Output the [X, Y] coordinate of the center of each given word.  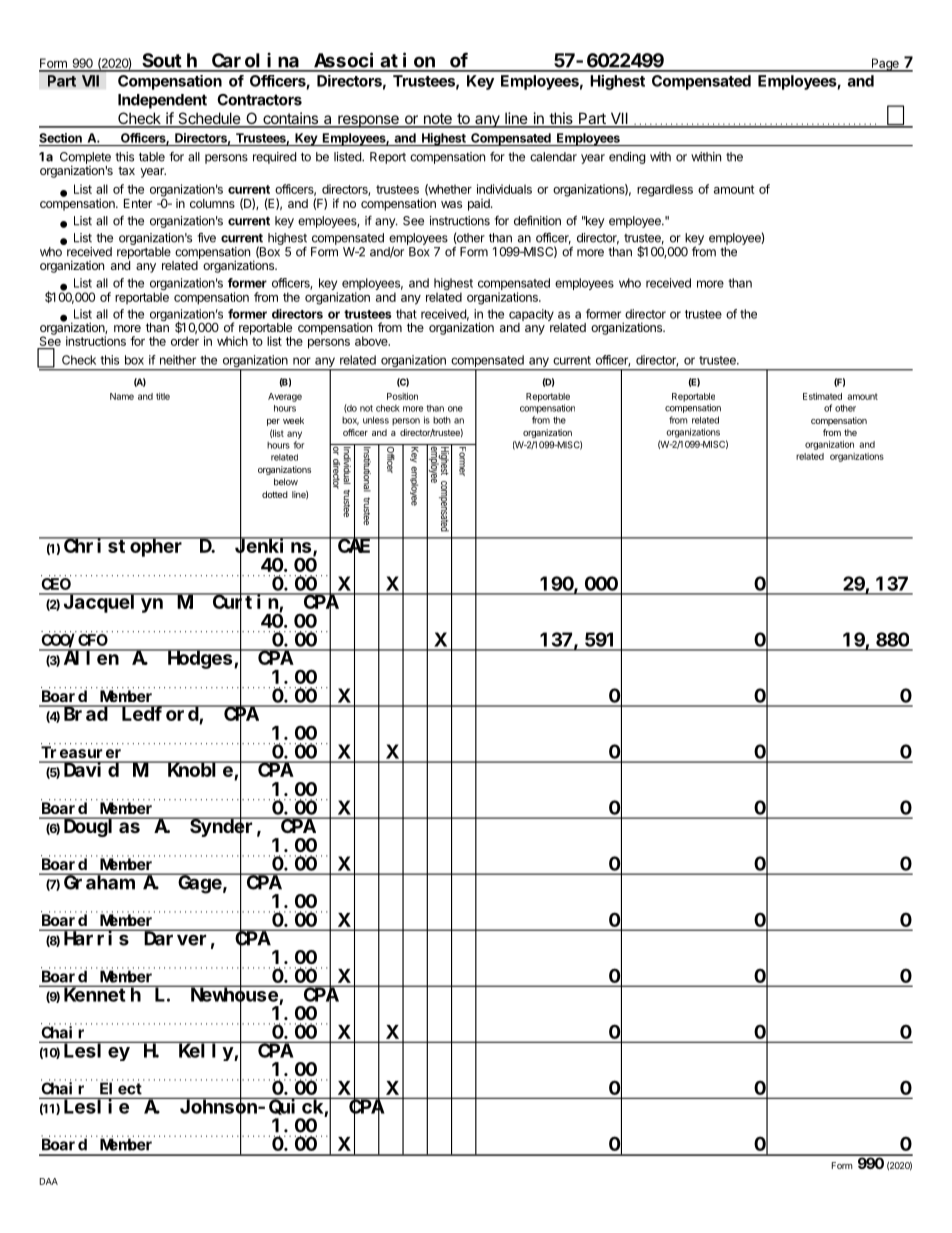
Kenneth [102, 994]
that [406, 314]
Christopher [124, 547]
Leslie [96, 1106]
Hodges [200, 659]
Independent [162, 101]
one [455, 409]
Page [885, 65]
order [185, 341]
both [442, 420]
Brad [85, 713]
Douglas [101, 827]
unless [376, 420]
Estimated [822, 396]
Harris [96, 938]
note [437, 120]
